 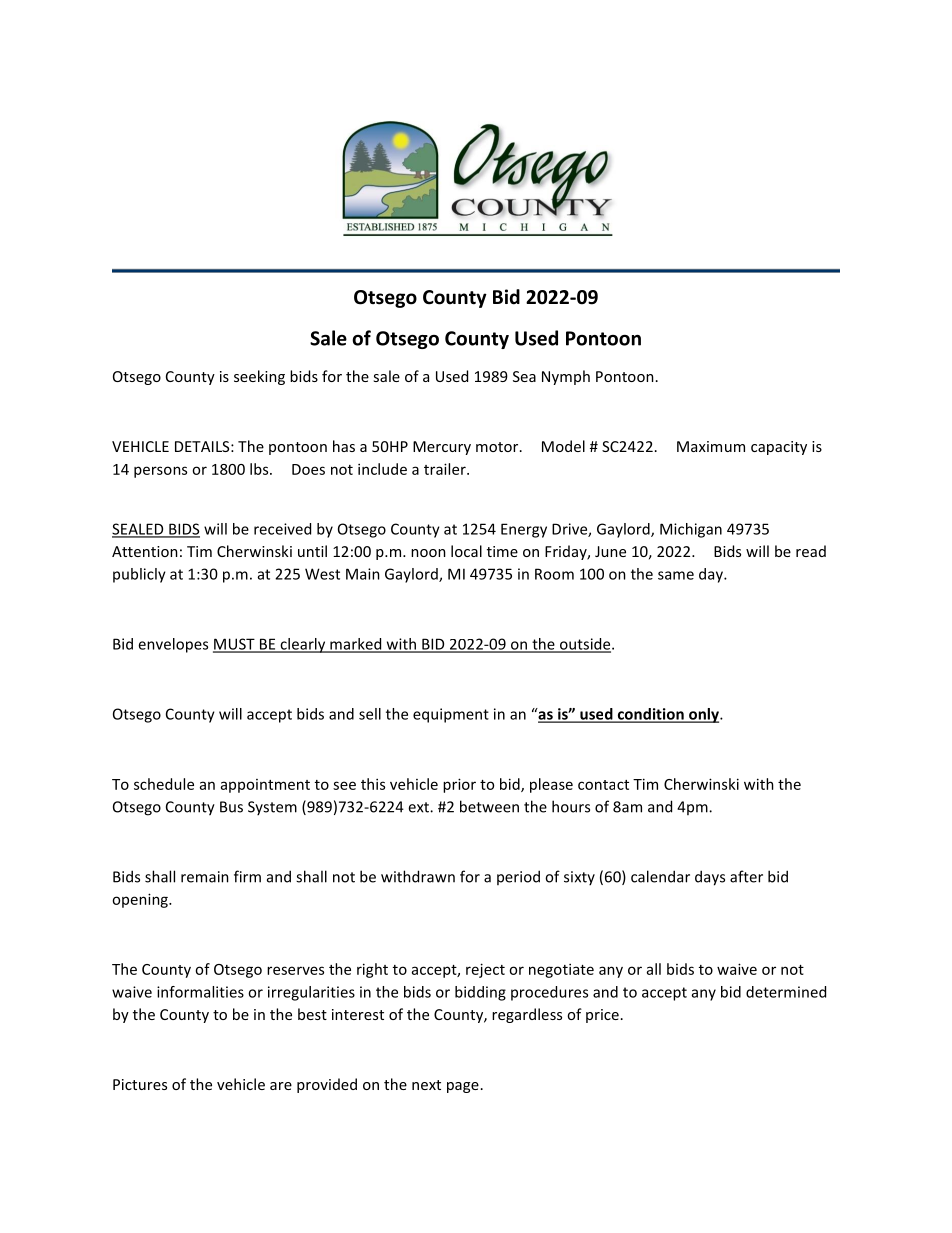 I want to click on motor, so click(x=498, y=447).
